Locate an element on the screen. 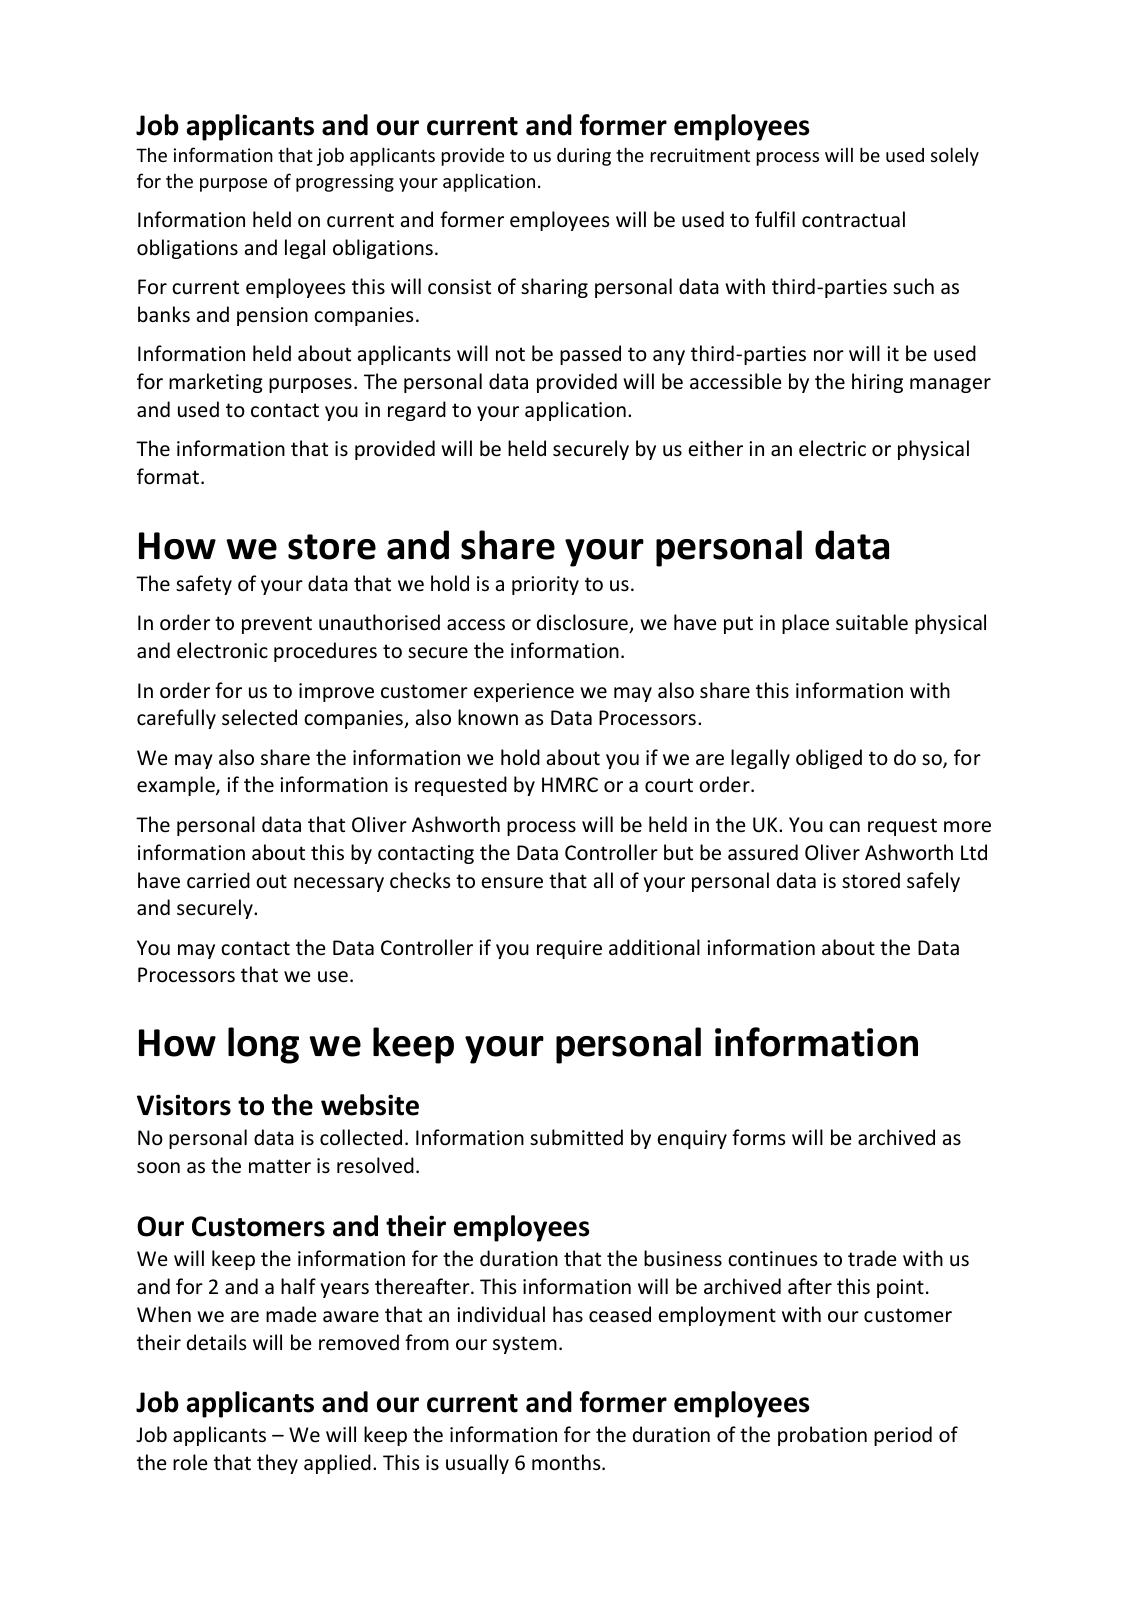 The height and width of the screenshot is (1598, 1130). obliged is located at coordinates (829, 759).
